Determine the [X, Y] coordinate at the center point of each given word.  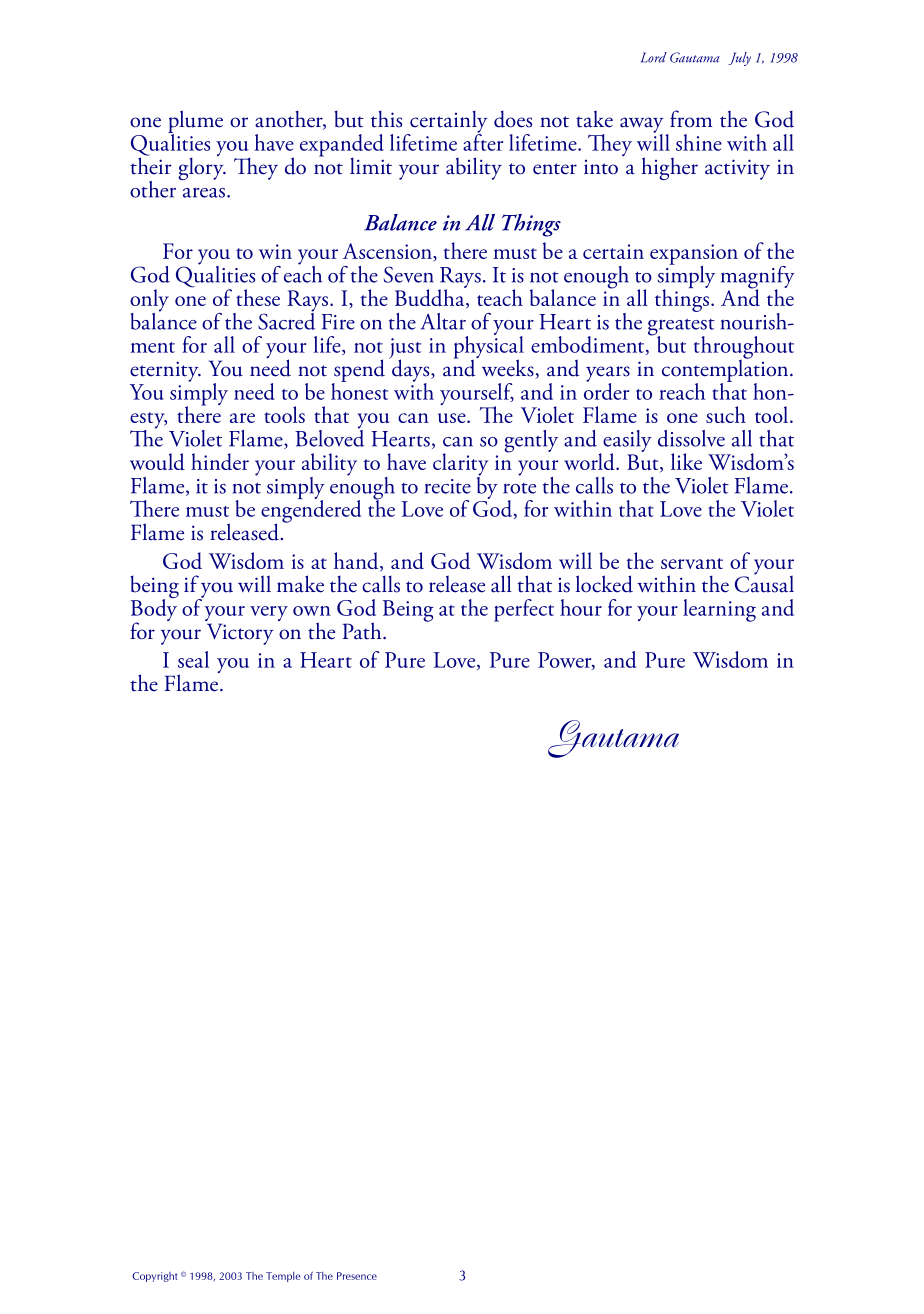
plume [195, 122]
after [483, 141]
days [411, 370]
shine [699, 142]
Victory [240, 634]
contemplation [726, 370]
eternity [165, 371]
